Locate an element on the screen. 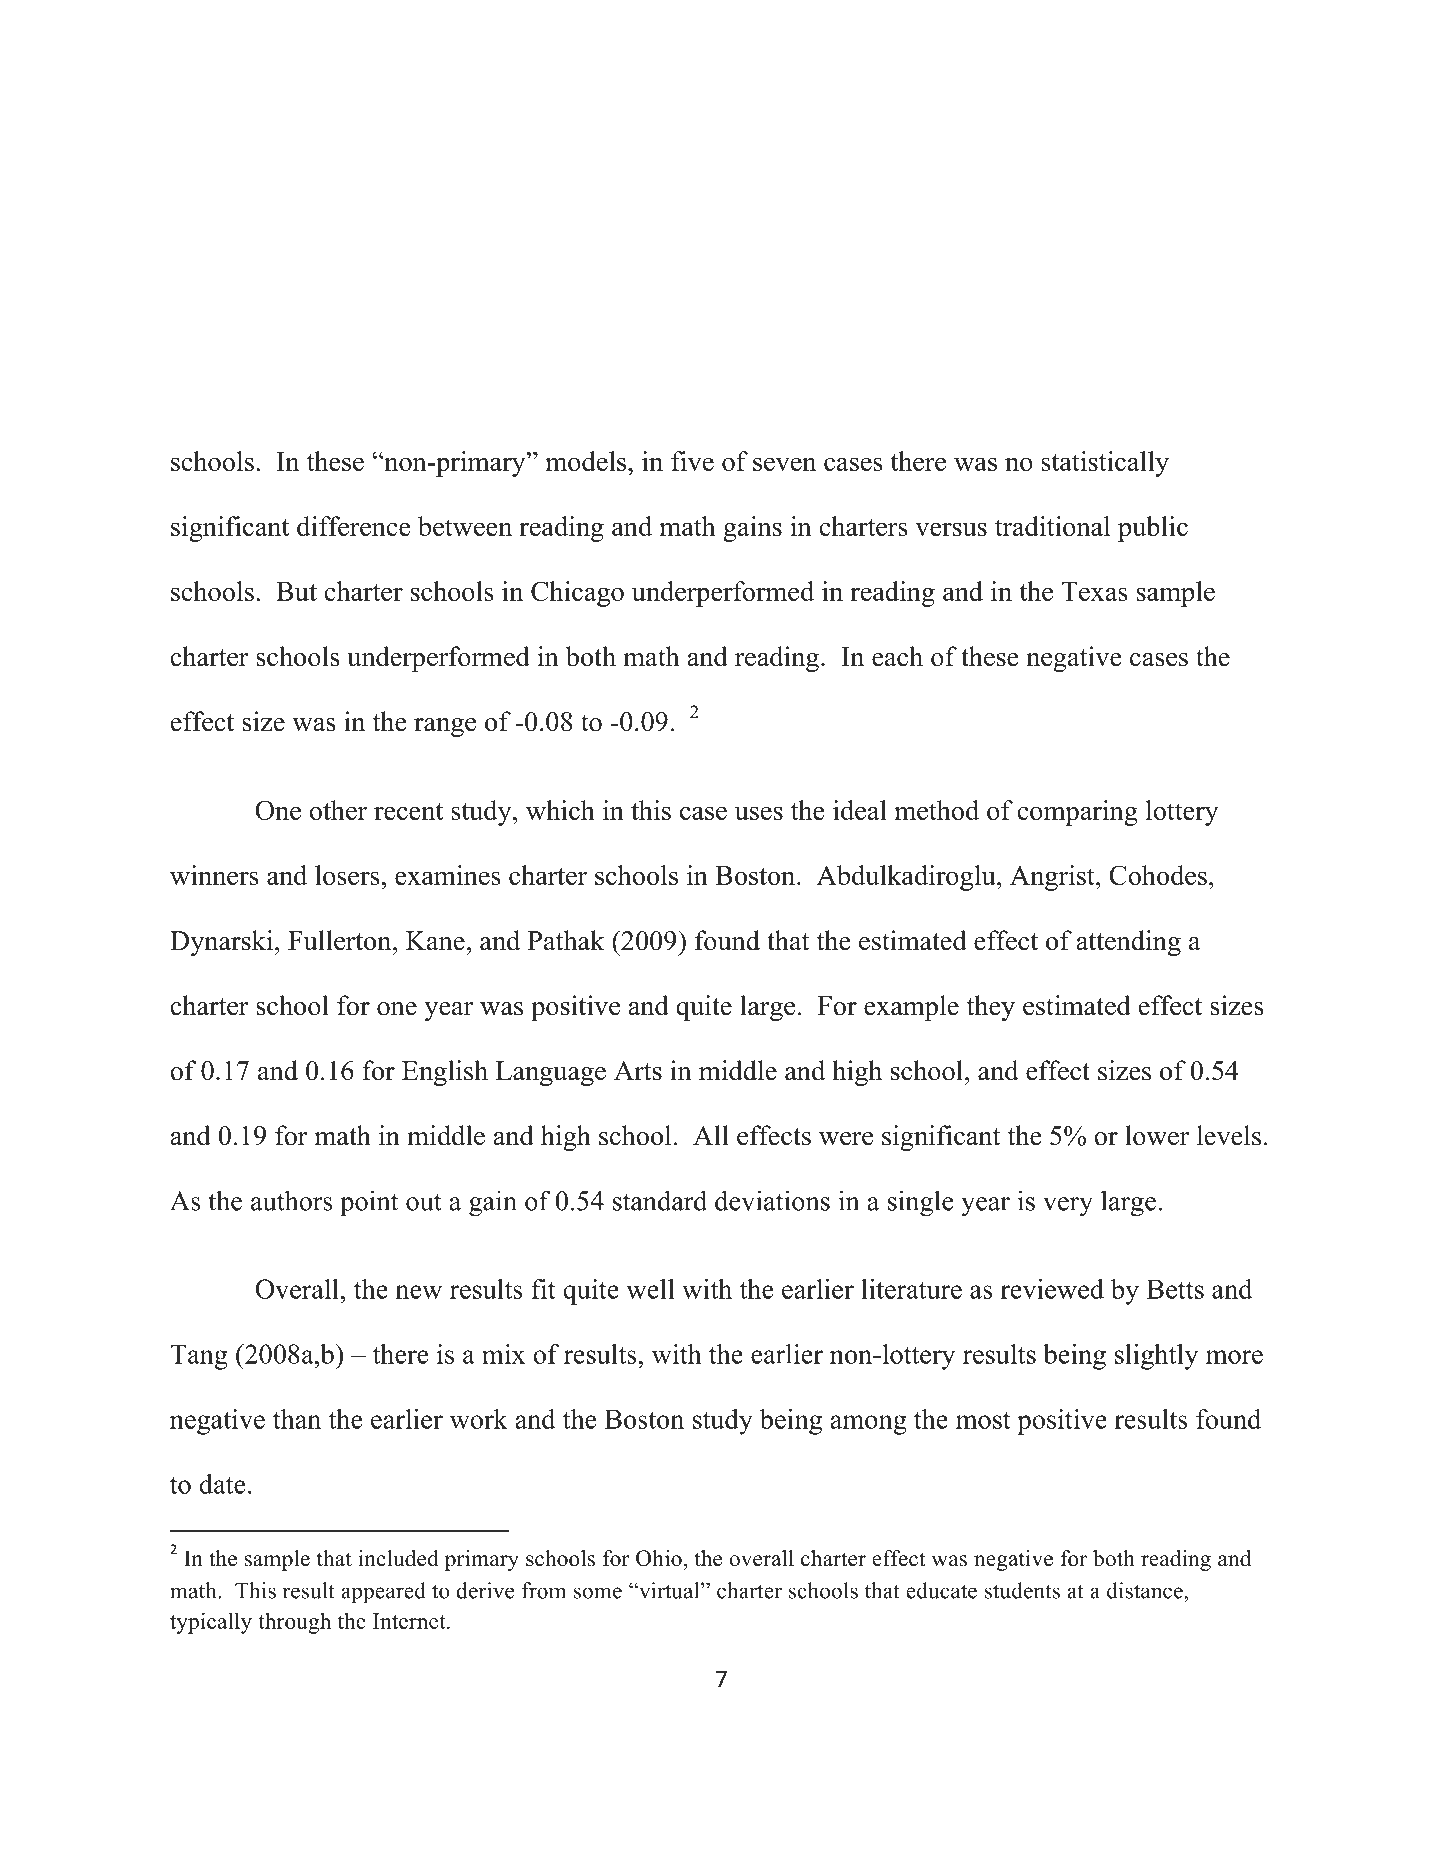 The image size is (1443, 1867). Arts is located at coordinates (638, 1071).
